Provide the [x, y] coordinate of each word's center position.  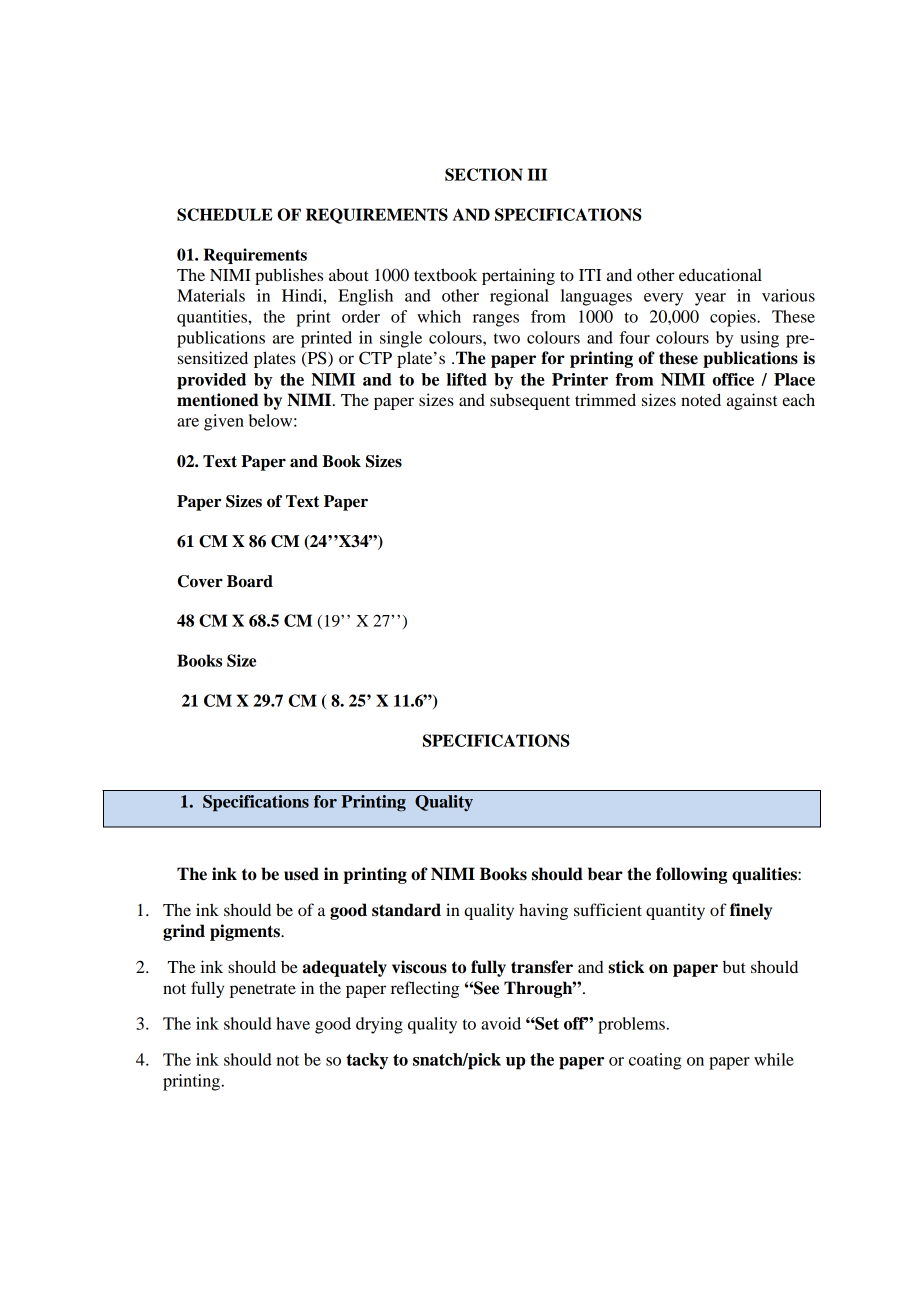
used [301, 874]
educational [720, 274]
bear [605, 874]
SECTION [484, 174]
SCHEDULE [225, 214]
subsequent [530, 402]
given [224, 422]
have [293, 1023]
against [752, 401]
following [691, 875]
